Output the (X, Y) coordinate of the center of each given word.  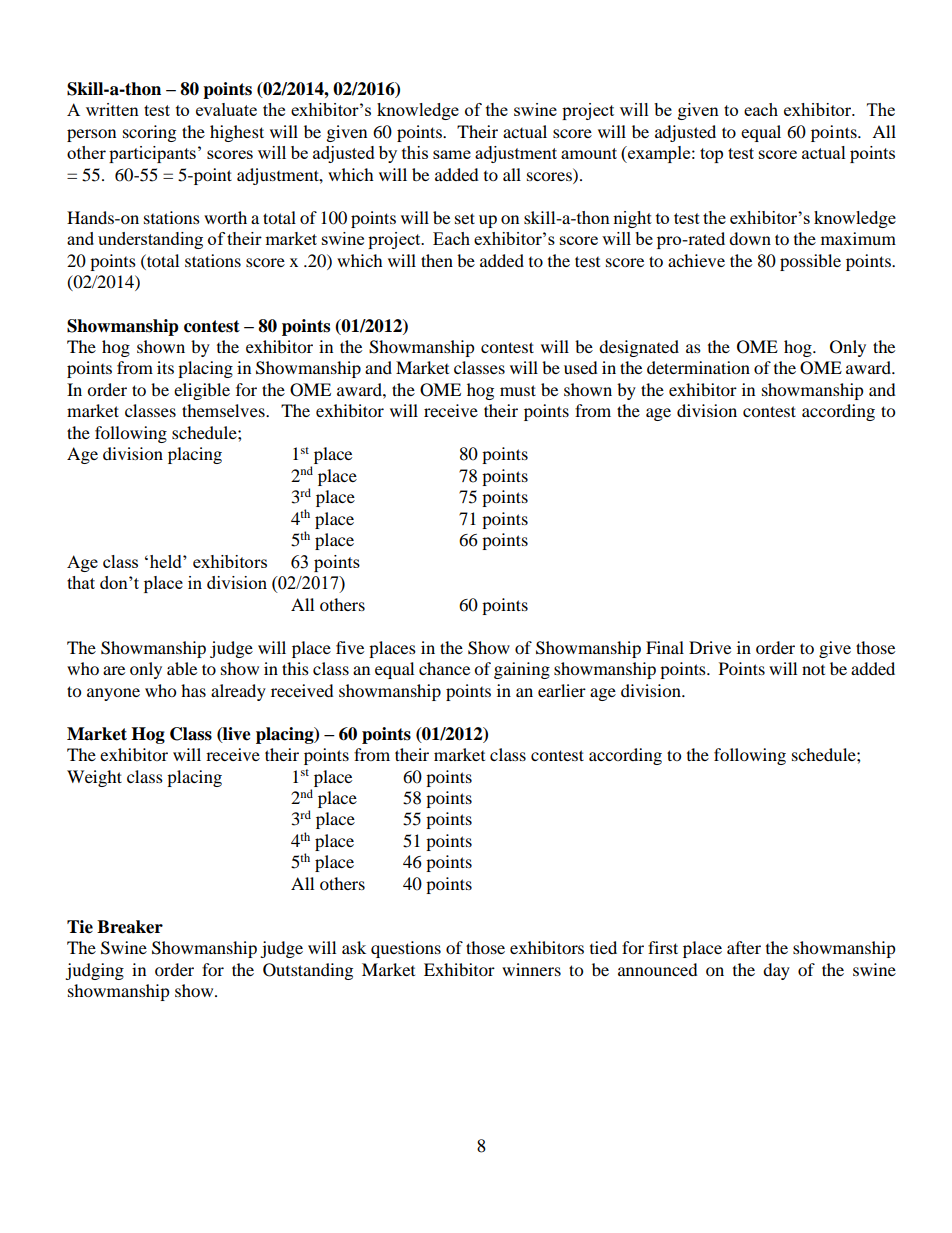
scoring (149, 133)
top (711, 155)
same (452, 154)
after (744, 947)
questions (406, 949)
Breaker (130, 927)
